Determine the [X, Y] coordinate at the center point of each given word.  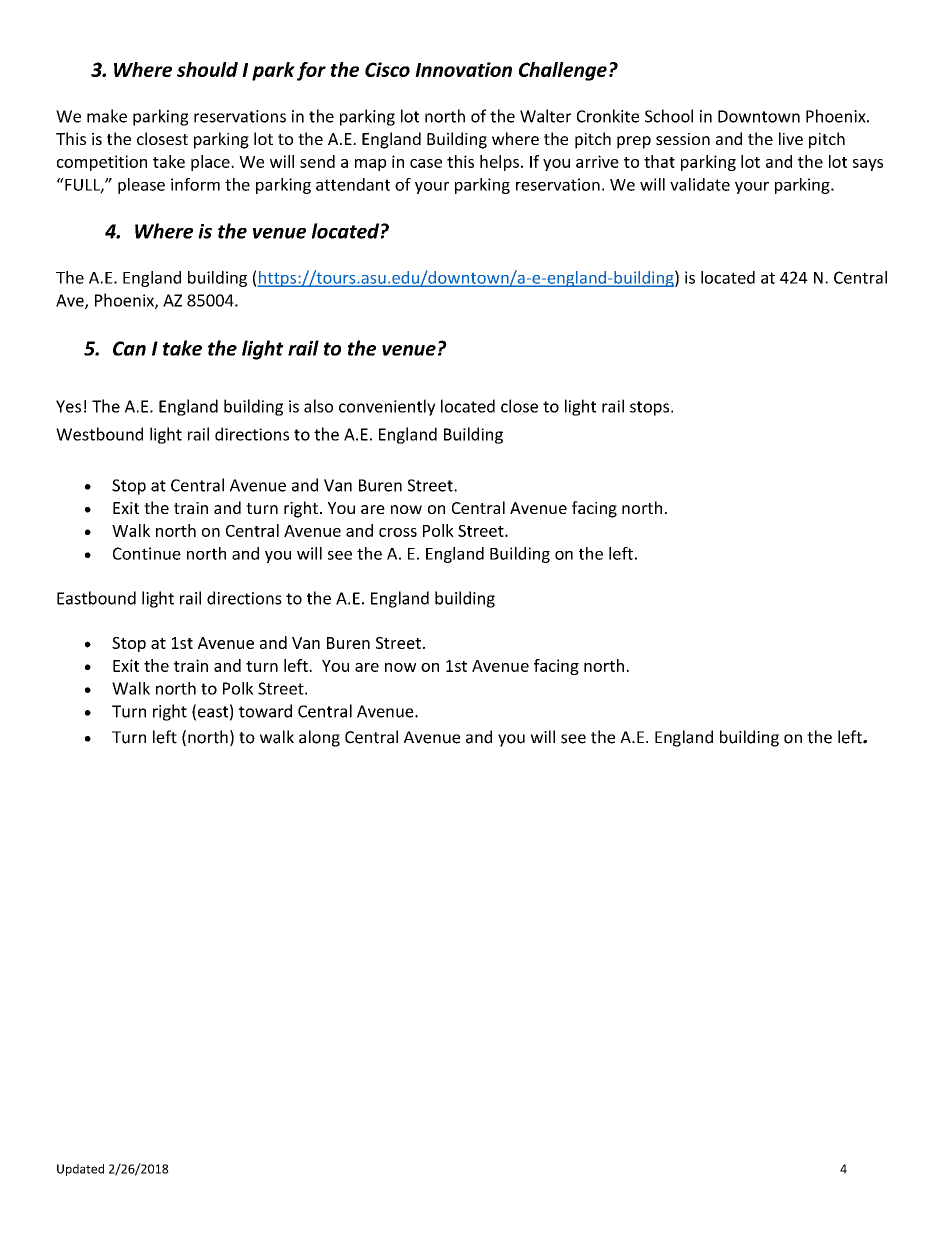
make [107, 116]
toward [265, 711]
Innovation [463, 69]
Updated [80, 1170]
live [791, 138]
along [319, 738]
